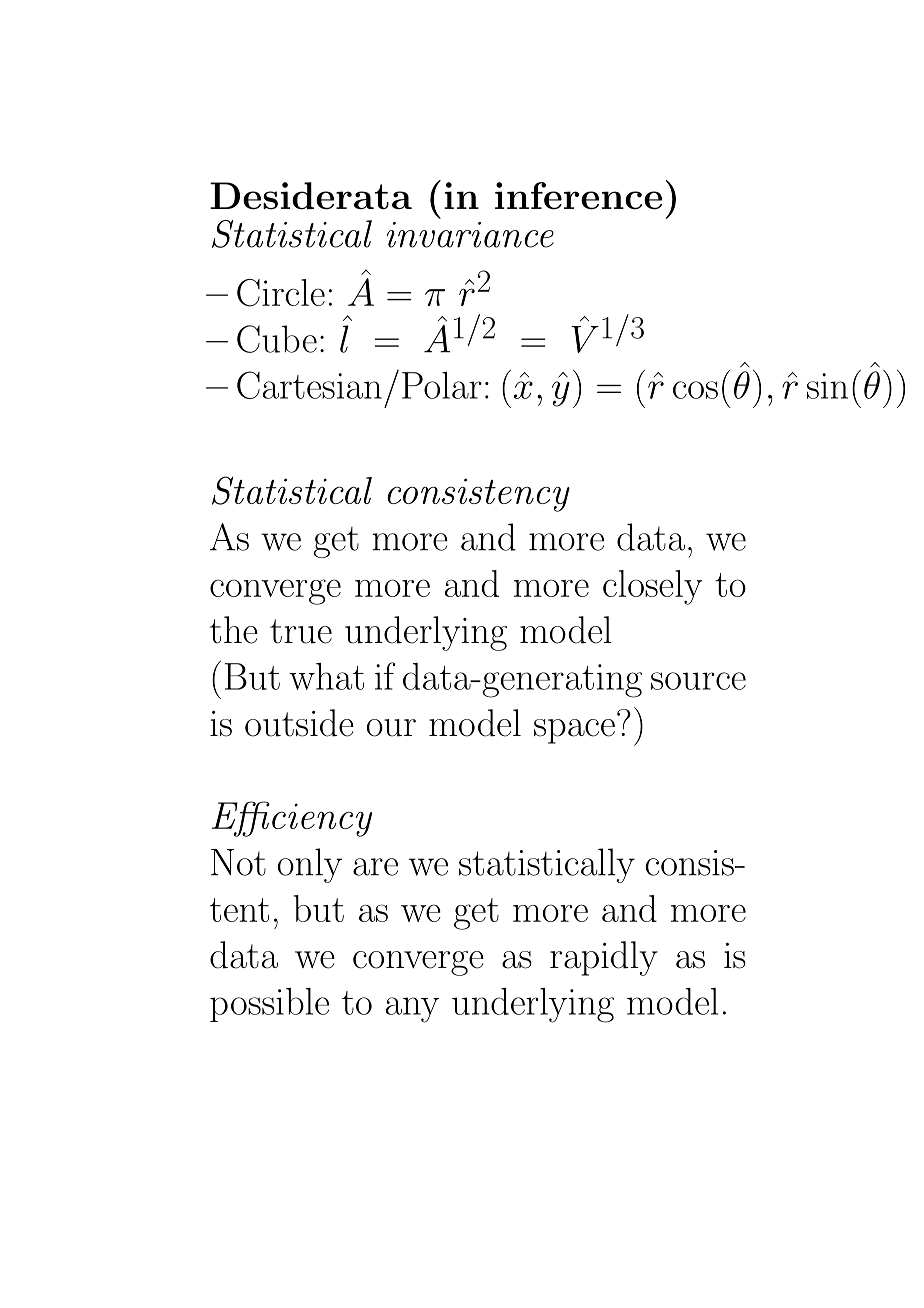 The height and width of the image is (1308, 924). Describe the element at coordinates (604, 958) in the image. I see `rapidly` at that location.
